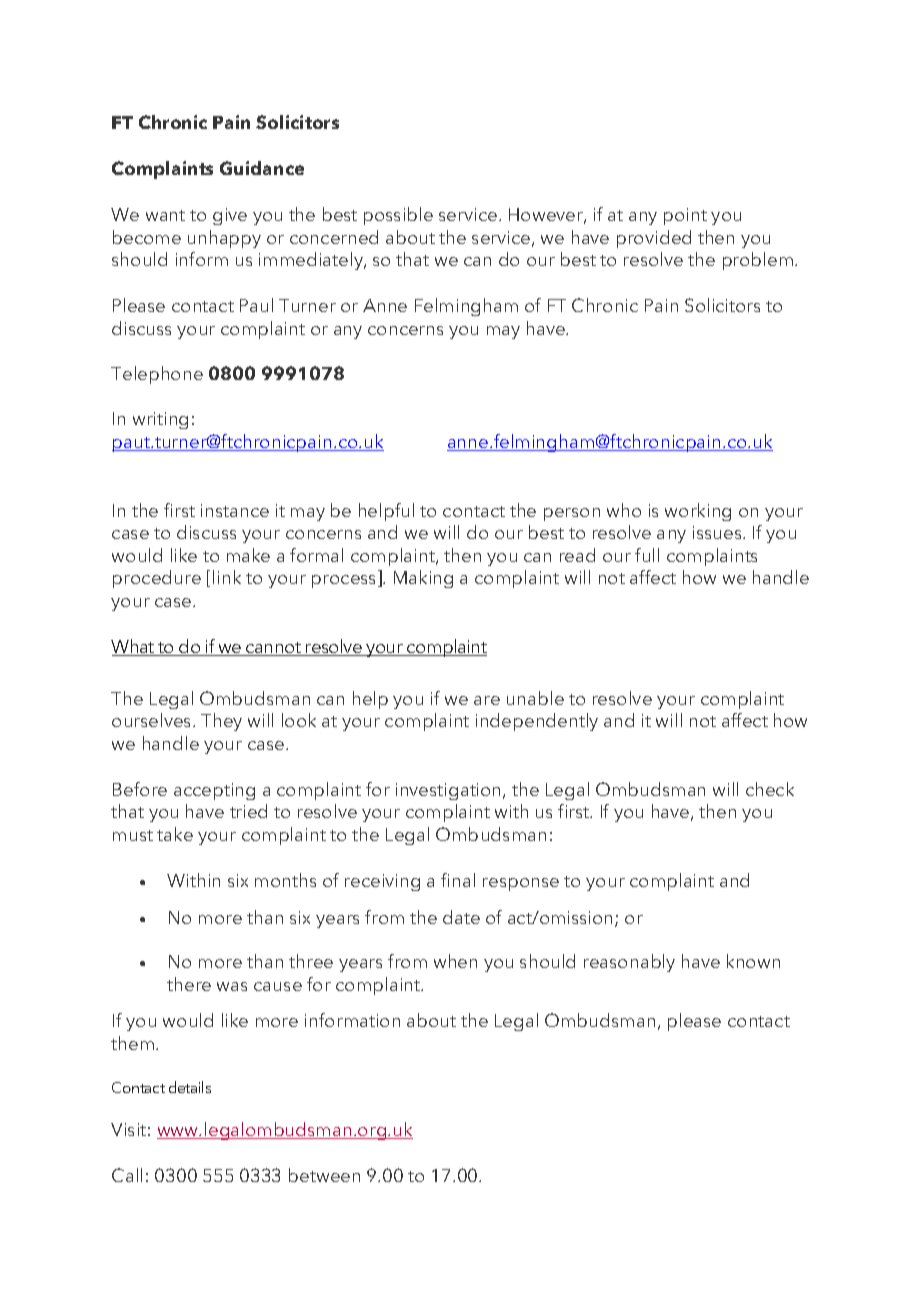 The image size is (924, 1308). I want to click on months, so click(285, 880).
